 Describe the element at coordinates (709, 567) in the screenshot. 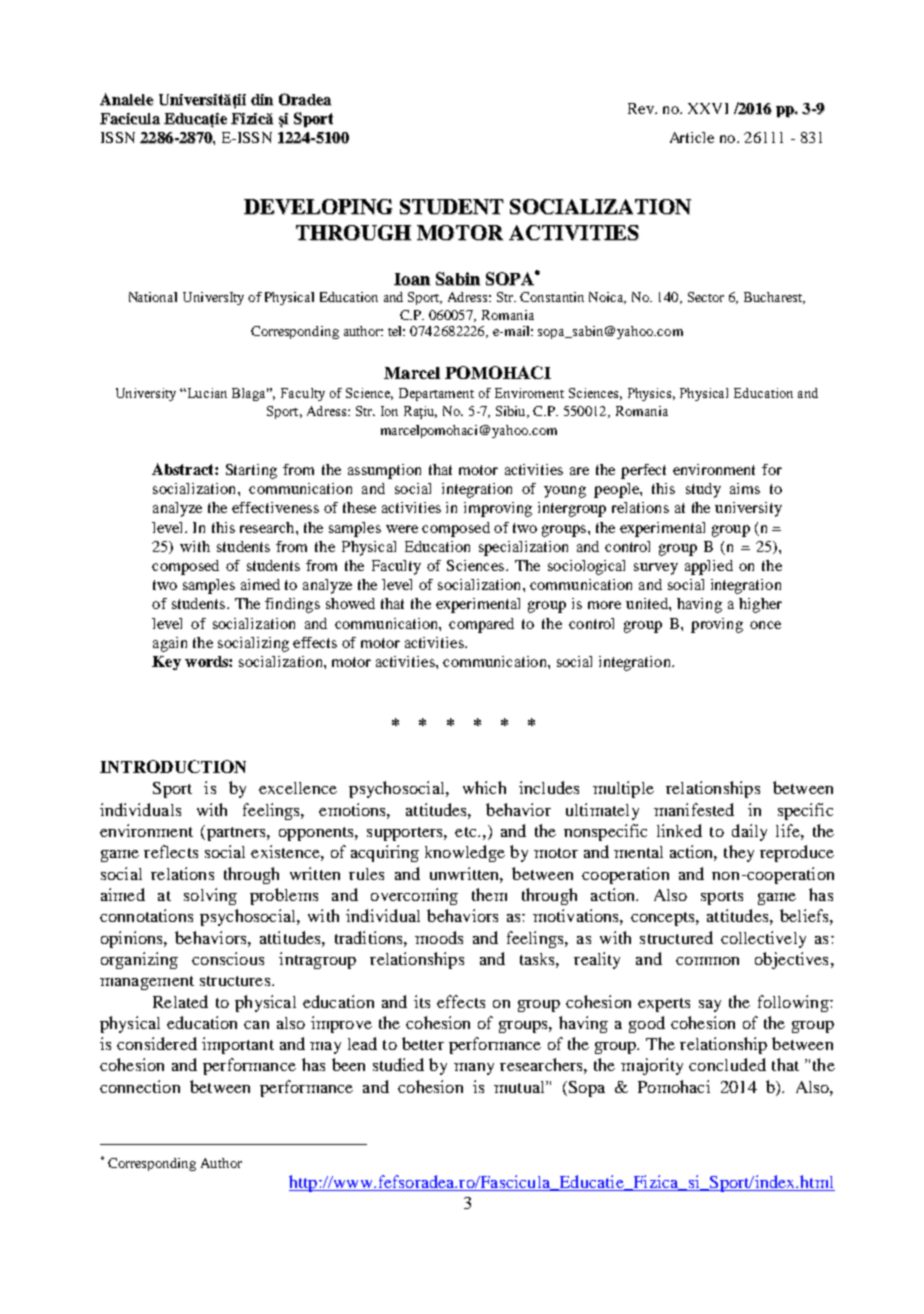

I see `applied` at that location.
